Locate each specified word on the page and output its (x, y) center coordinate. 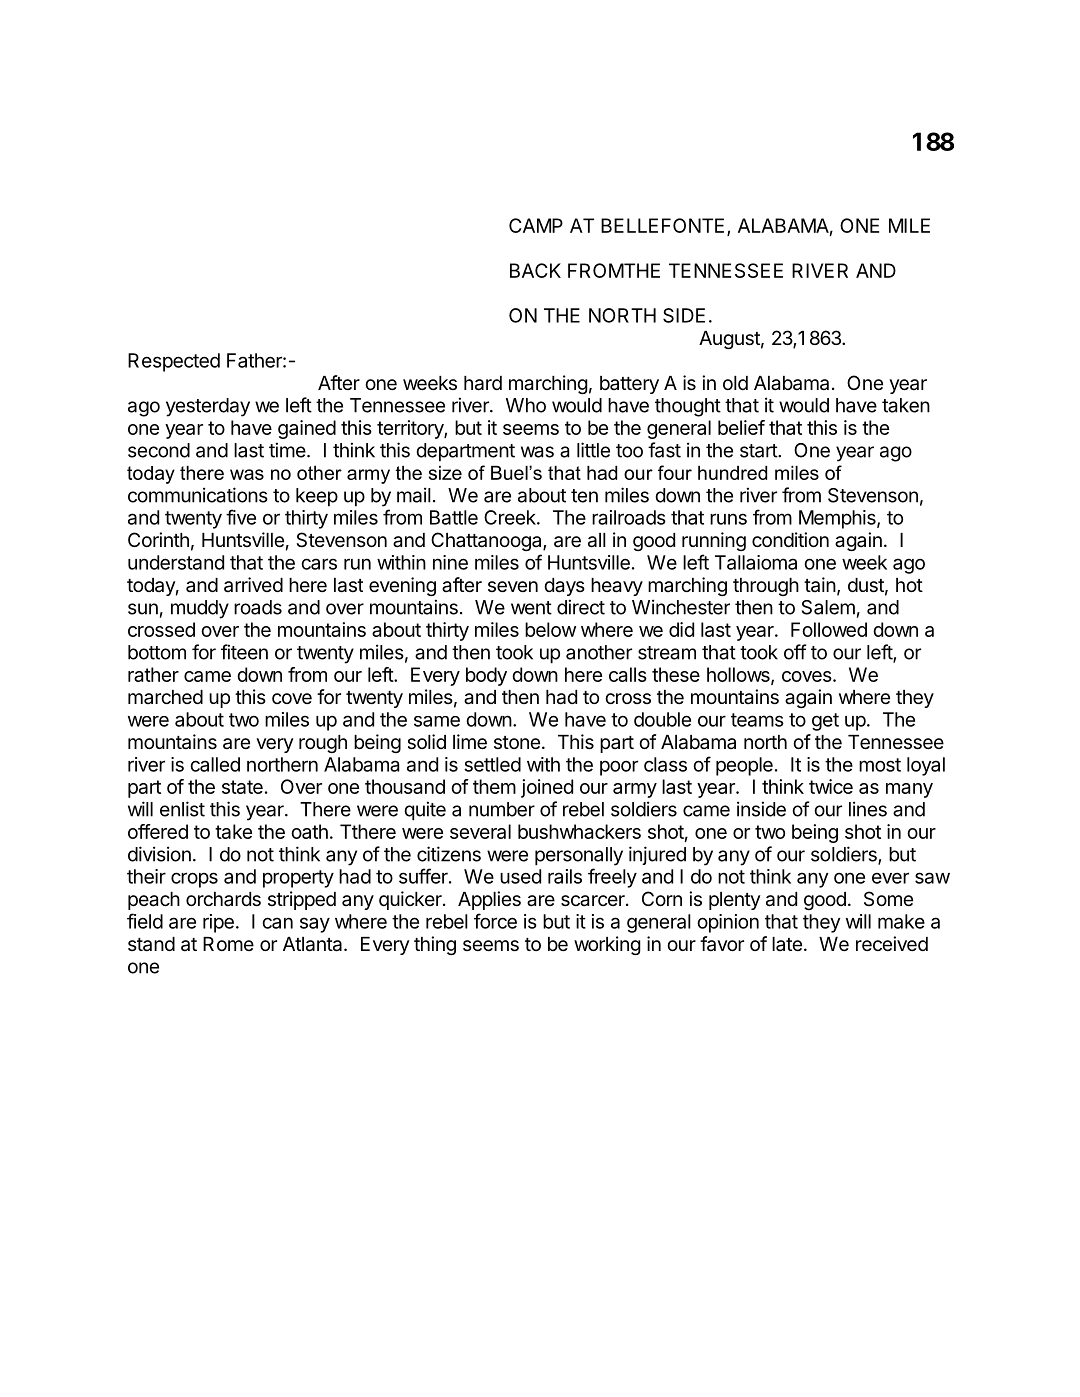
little (593, 450)
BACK (535, 270)
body (486, 676)
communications (198, 495)
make (901, 921)
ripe (218, 923)
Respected (174, 362)
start (759, 451)
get (825, 722)
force (495, 921)
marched (165, 697)
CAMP (536, 225)
